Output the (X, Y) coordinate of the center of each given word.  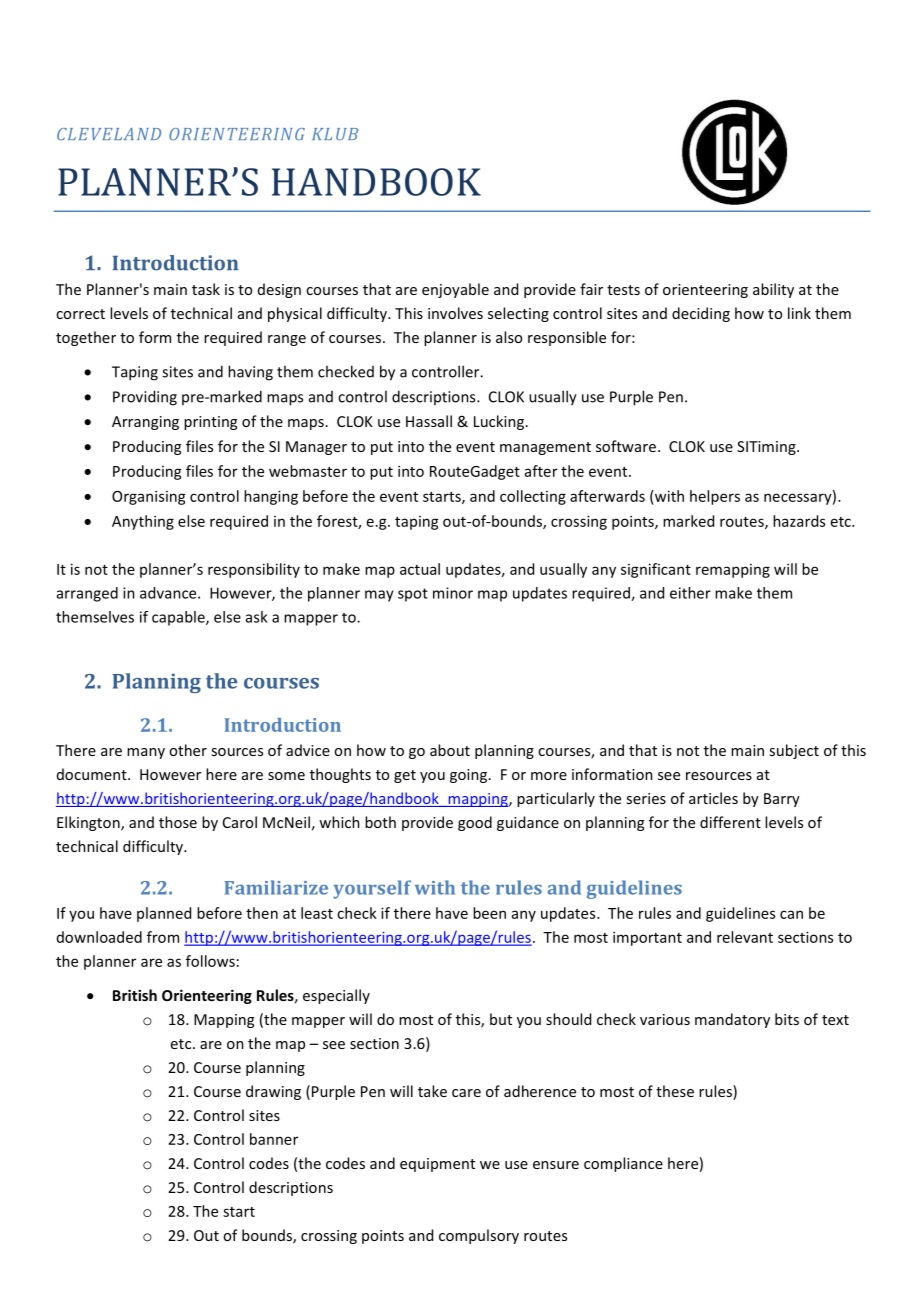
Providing (145, 398)
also (509, 337)
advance (169, 593)
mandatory (732, 1020)
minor (453, 593)
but (501, 1019)
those (178, 822)
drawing (273, 1092)
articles (713, 798)
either (690, 593)
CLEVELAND (109, 134)
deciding (701, 314)
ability (773, 290)
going (468, 776)
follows (210, 961)
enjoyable (455, 290)
